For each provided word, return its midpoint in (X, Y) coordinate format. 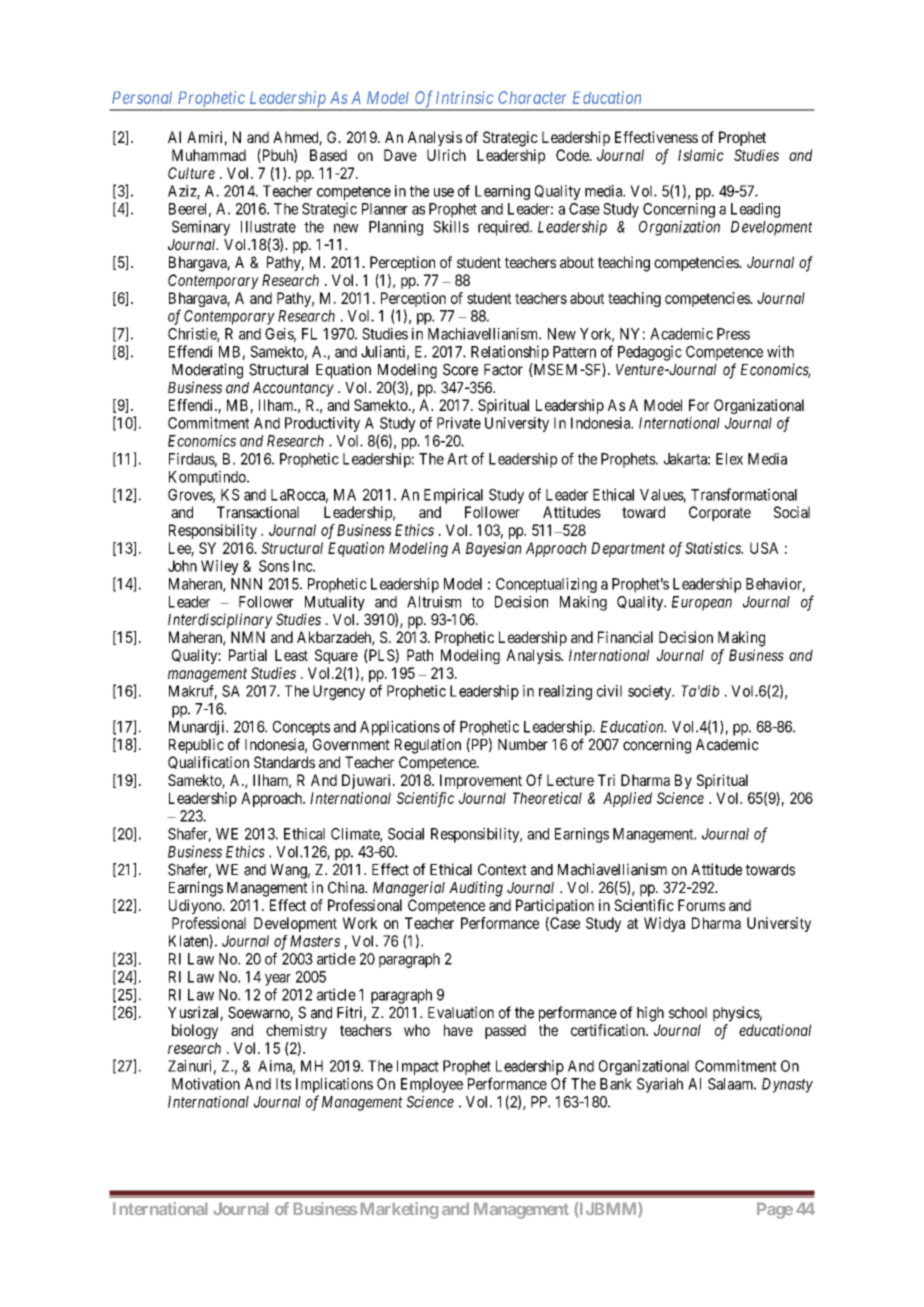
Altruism (434, 602)
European (702, 603)
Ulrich (446, 155)
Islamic (701, 155)
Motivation (206, 1084)
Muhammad (209, 155)
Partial (248, 655)
